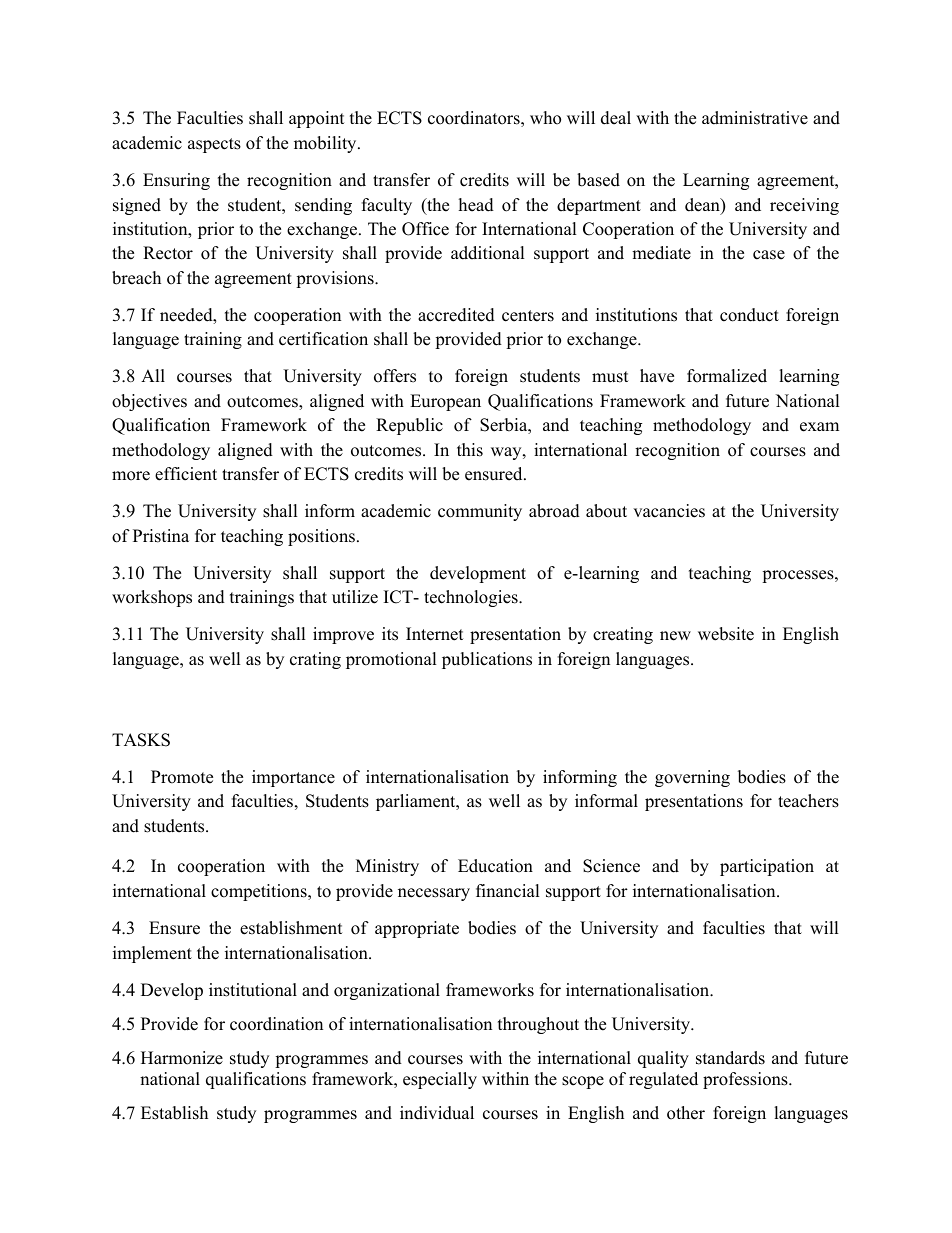  Describe the element at coordinates (476, 205) in the screenshot. I see `head` at that location.
